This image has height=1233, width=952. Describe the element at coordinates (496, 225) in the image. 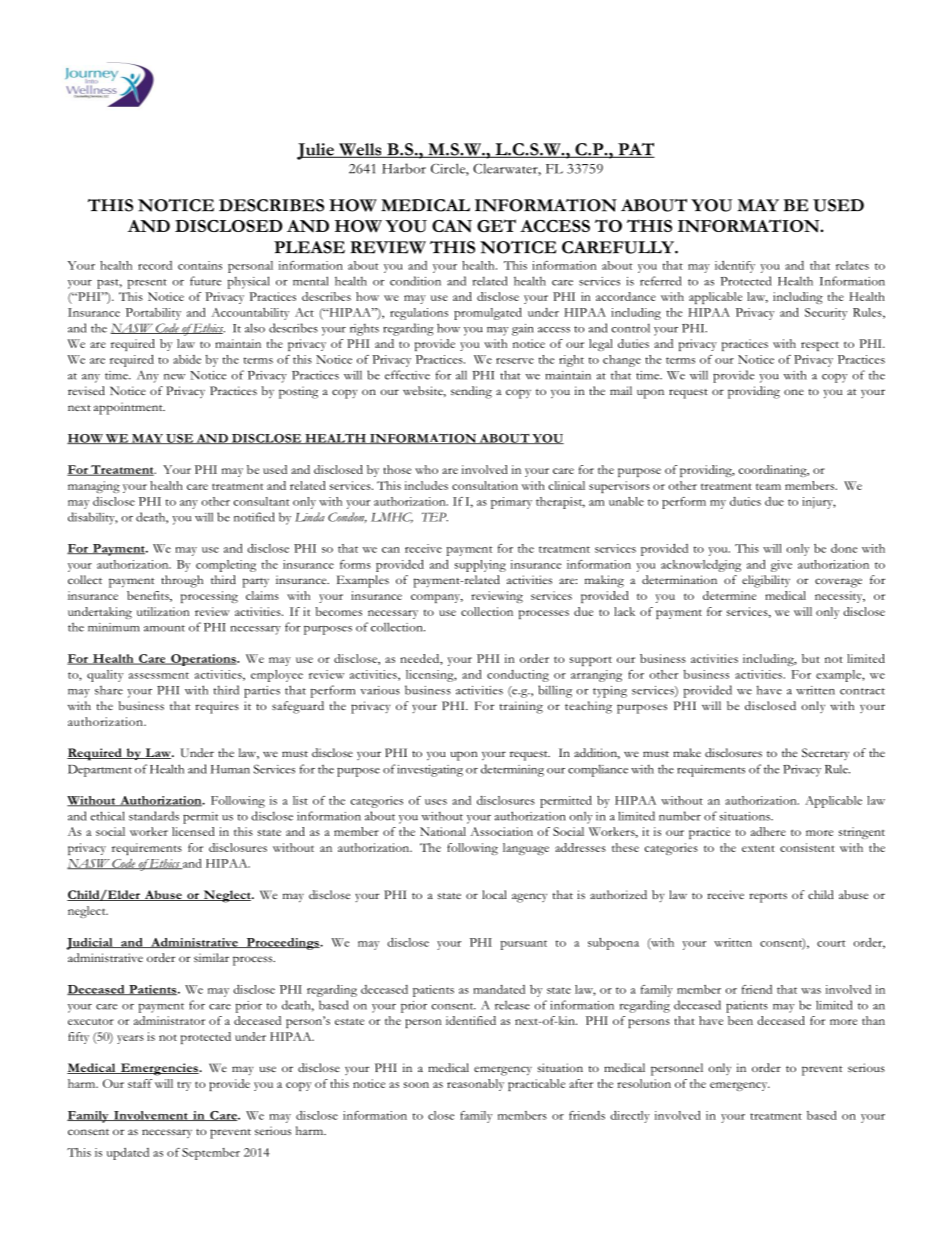

I see `GET` at that location.
